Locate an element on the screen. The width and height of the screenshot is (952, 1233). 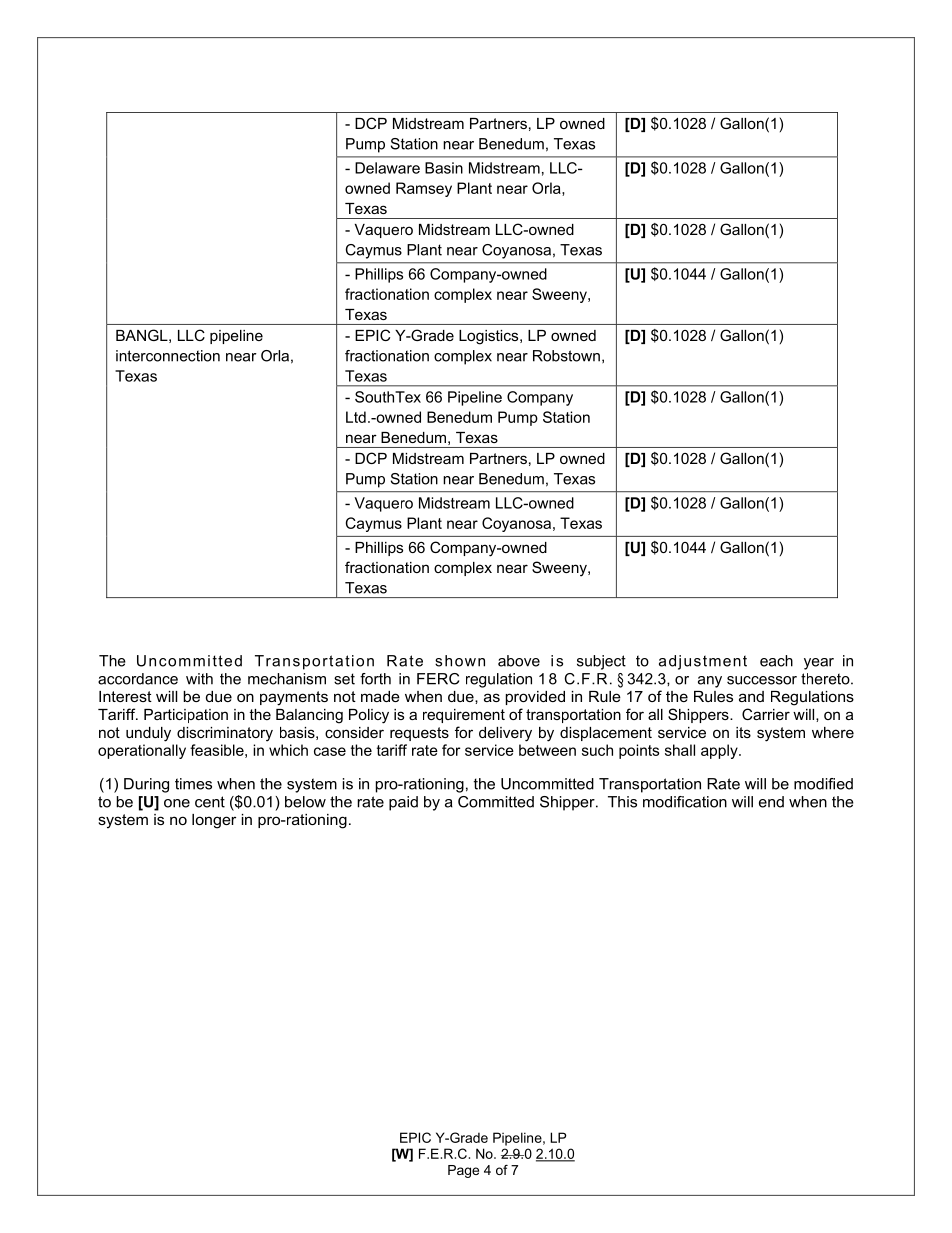
Page is located at coordinates (463, 1171).
